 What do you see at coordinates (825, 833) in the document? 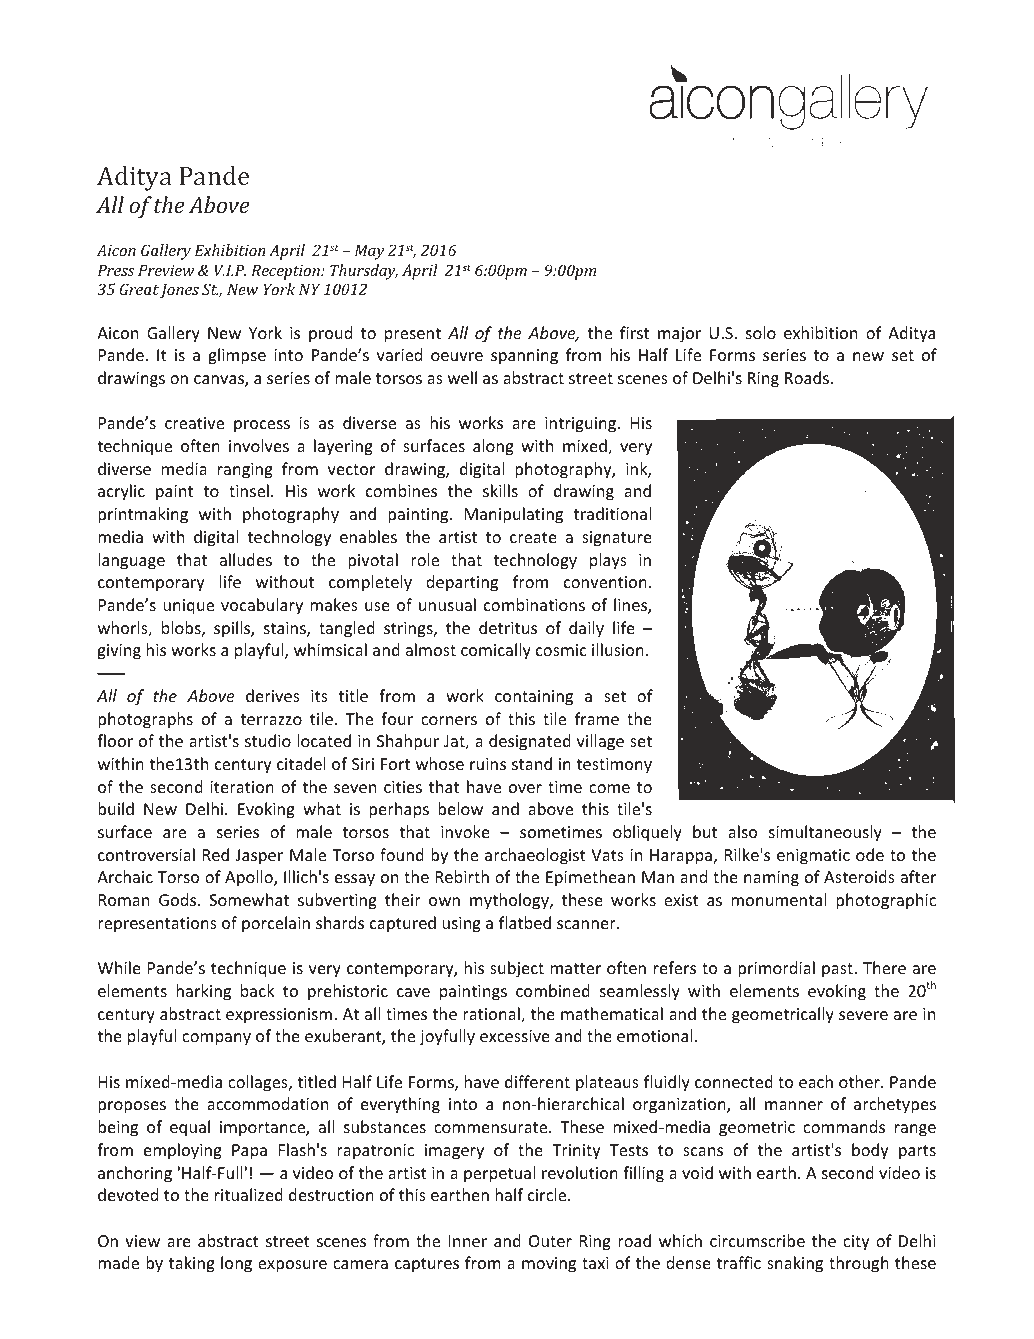
I see `simultaneously` at bounding box center [825, 833].
